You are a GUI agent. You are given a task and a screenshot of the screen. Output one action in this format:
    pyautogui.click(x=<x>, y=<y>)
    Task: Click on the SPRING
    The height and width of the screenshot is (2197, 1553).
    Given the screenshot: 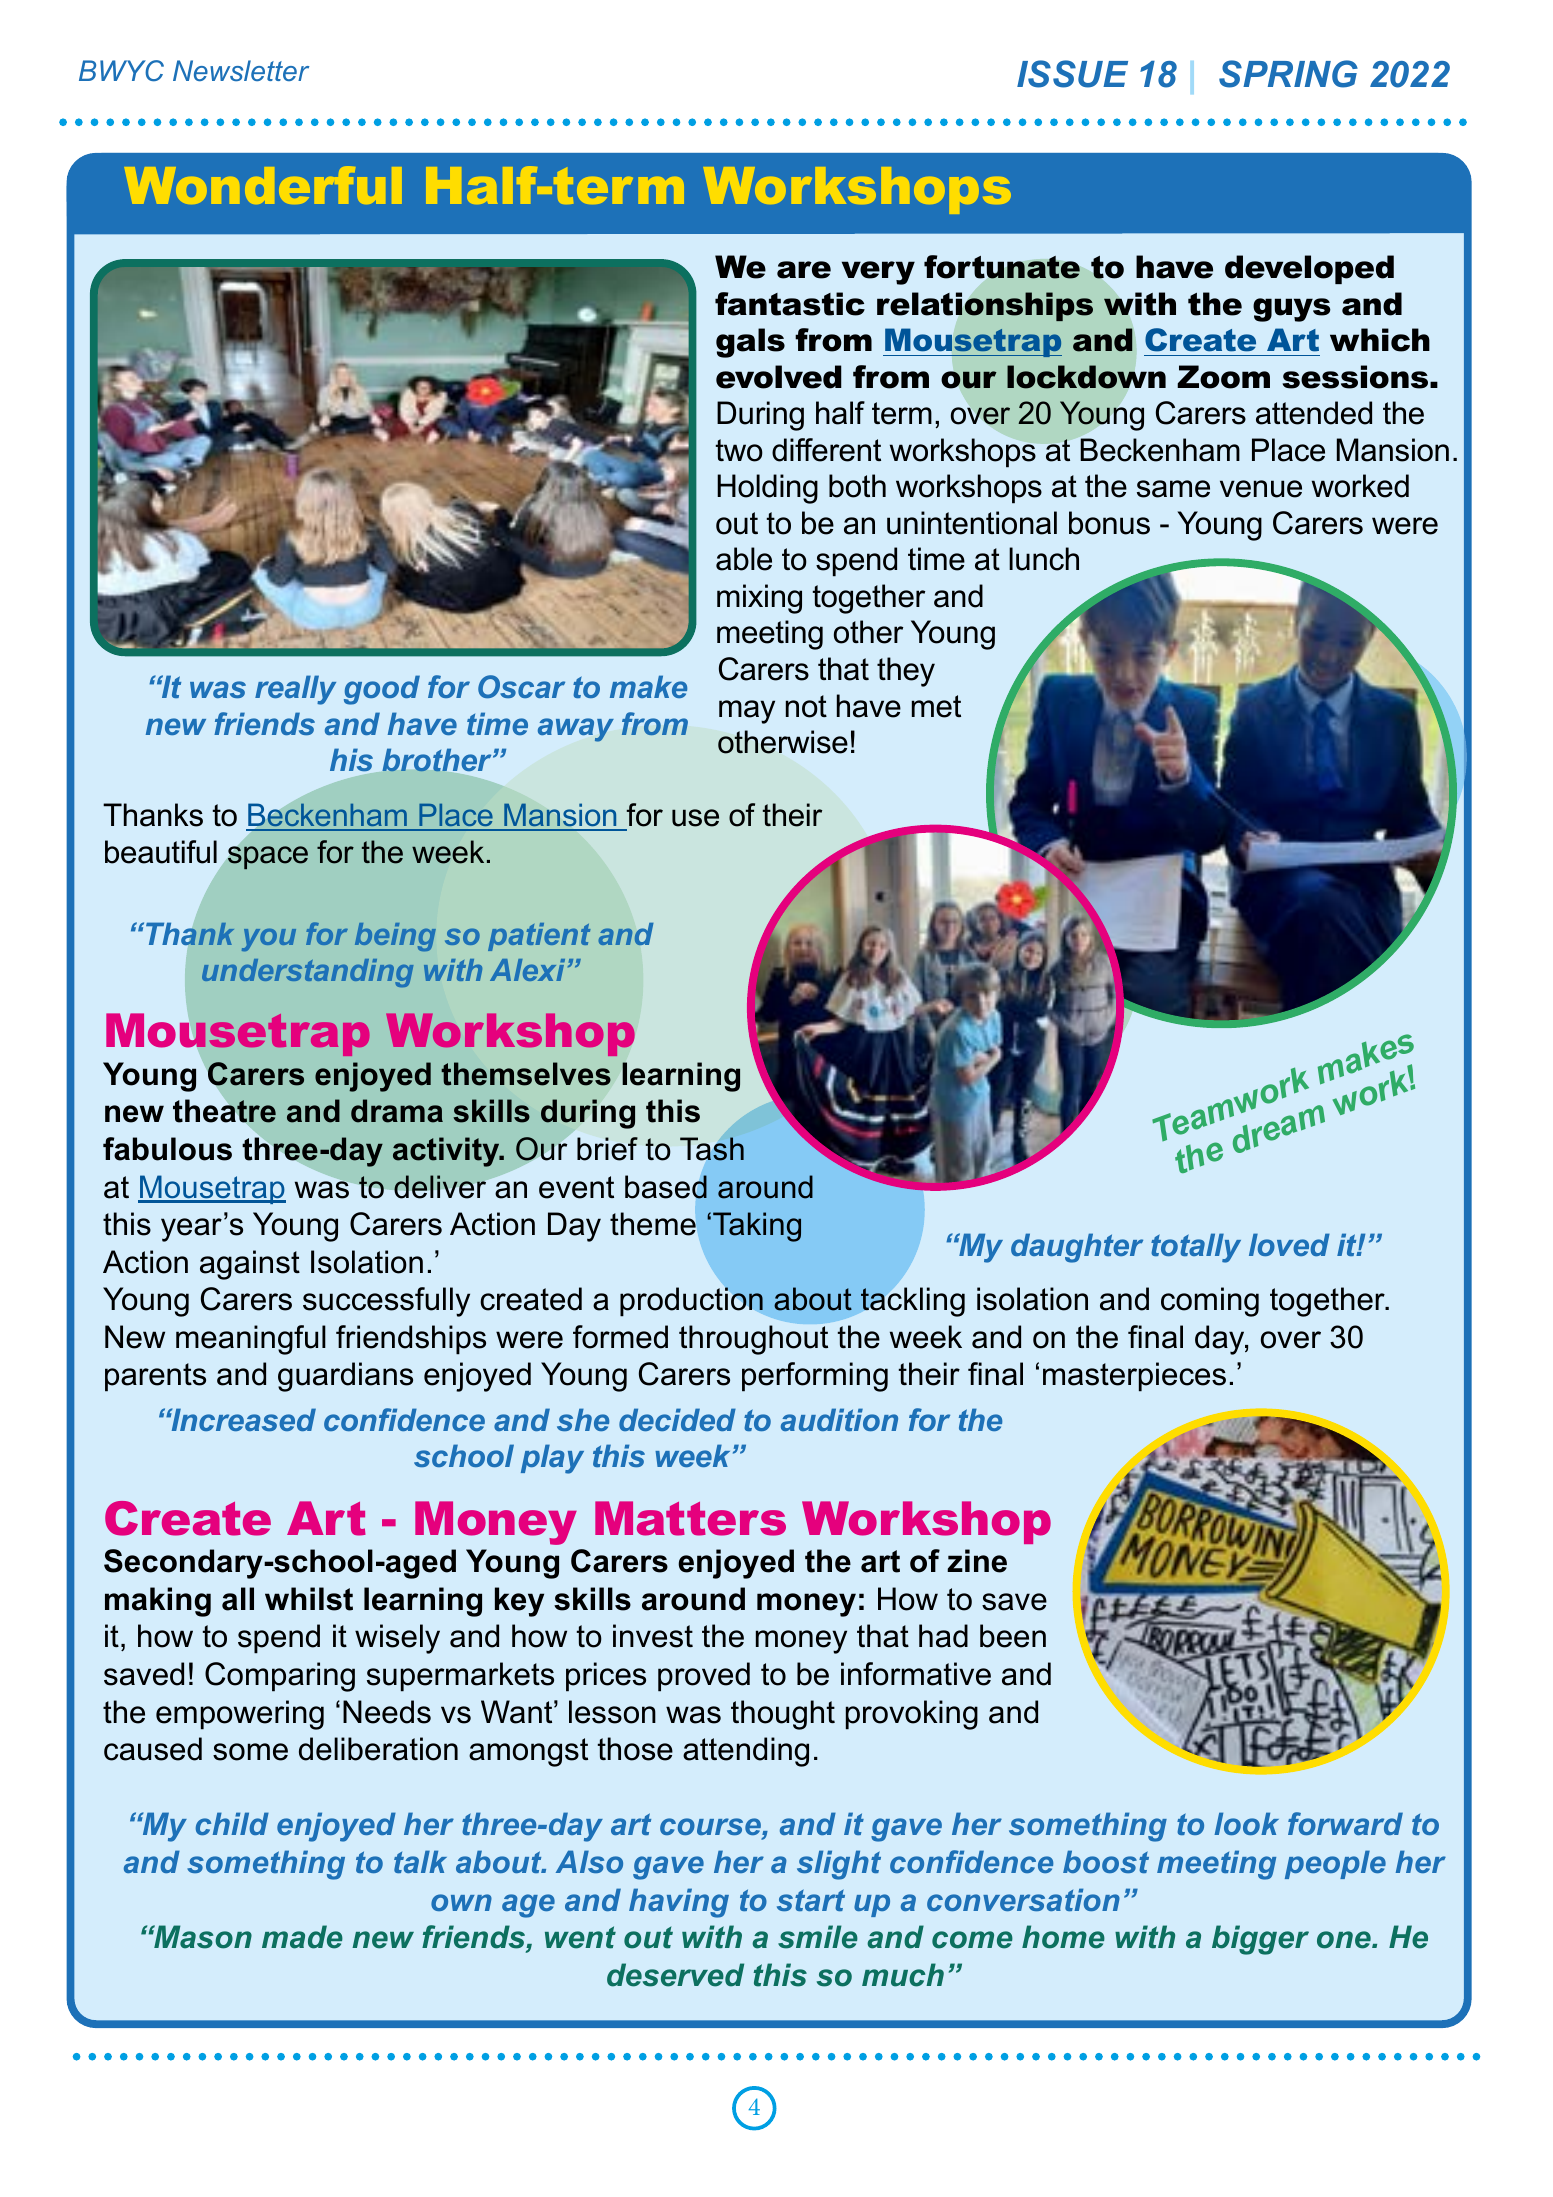 What is the action you would take?
    pyautogui.click(x=1288, y=74)
